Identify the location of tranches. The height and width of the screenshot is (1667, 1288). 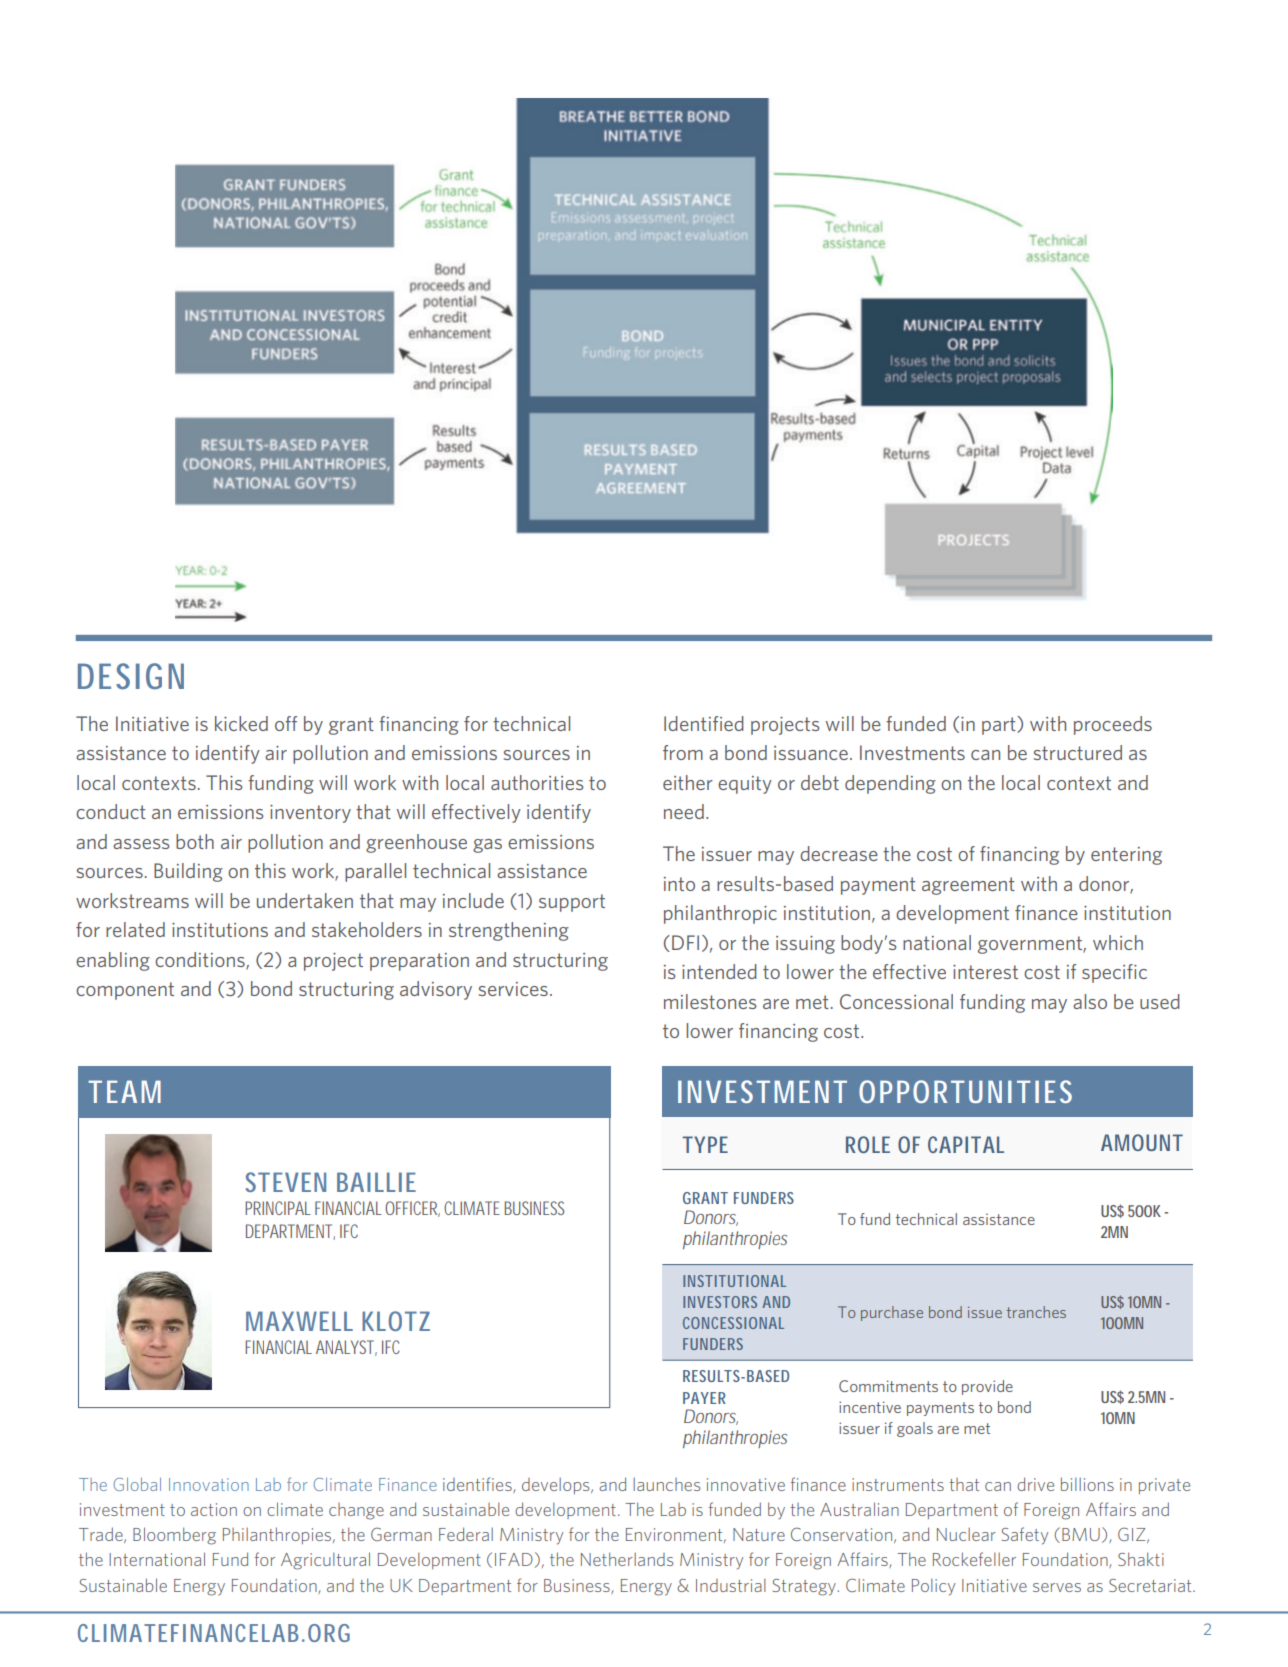
(1036, 1312).
